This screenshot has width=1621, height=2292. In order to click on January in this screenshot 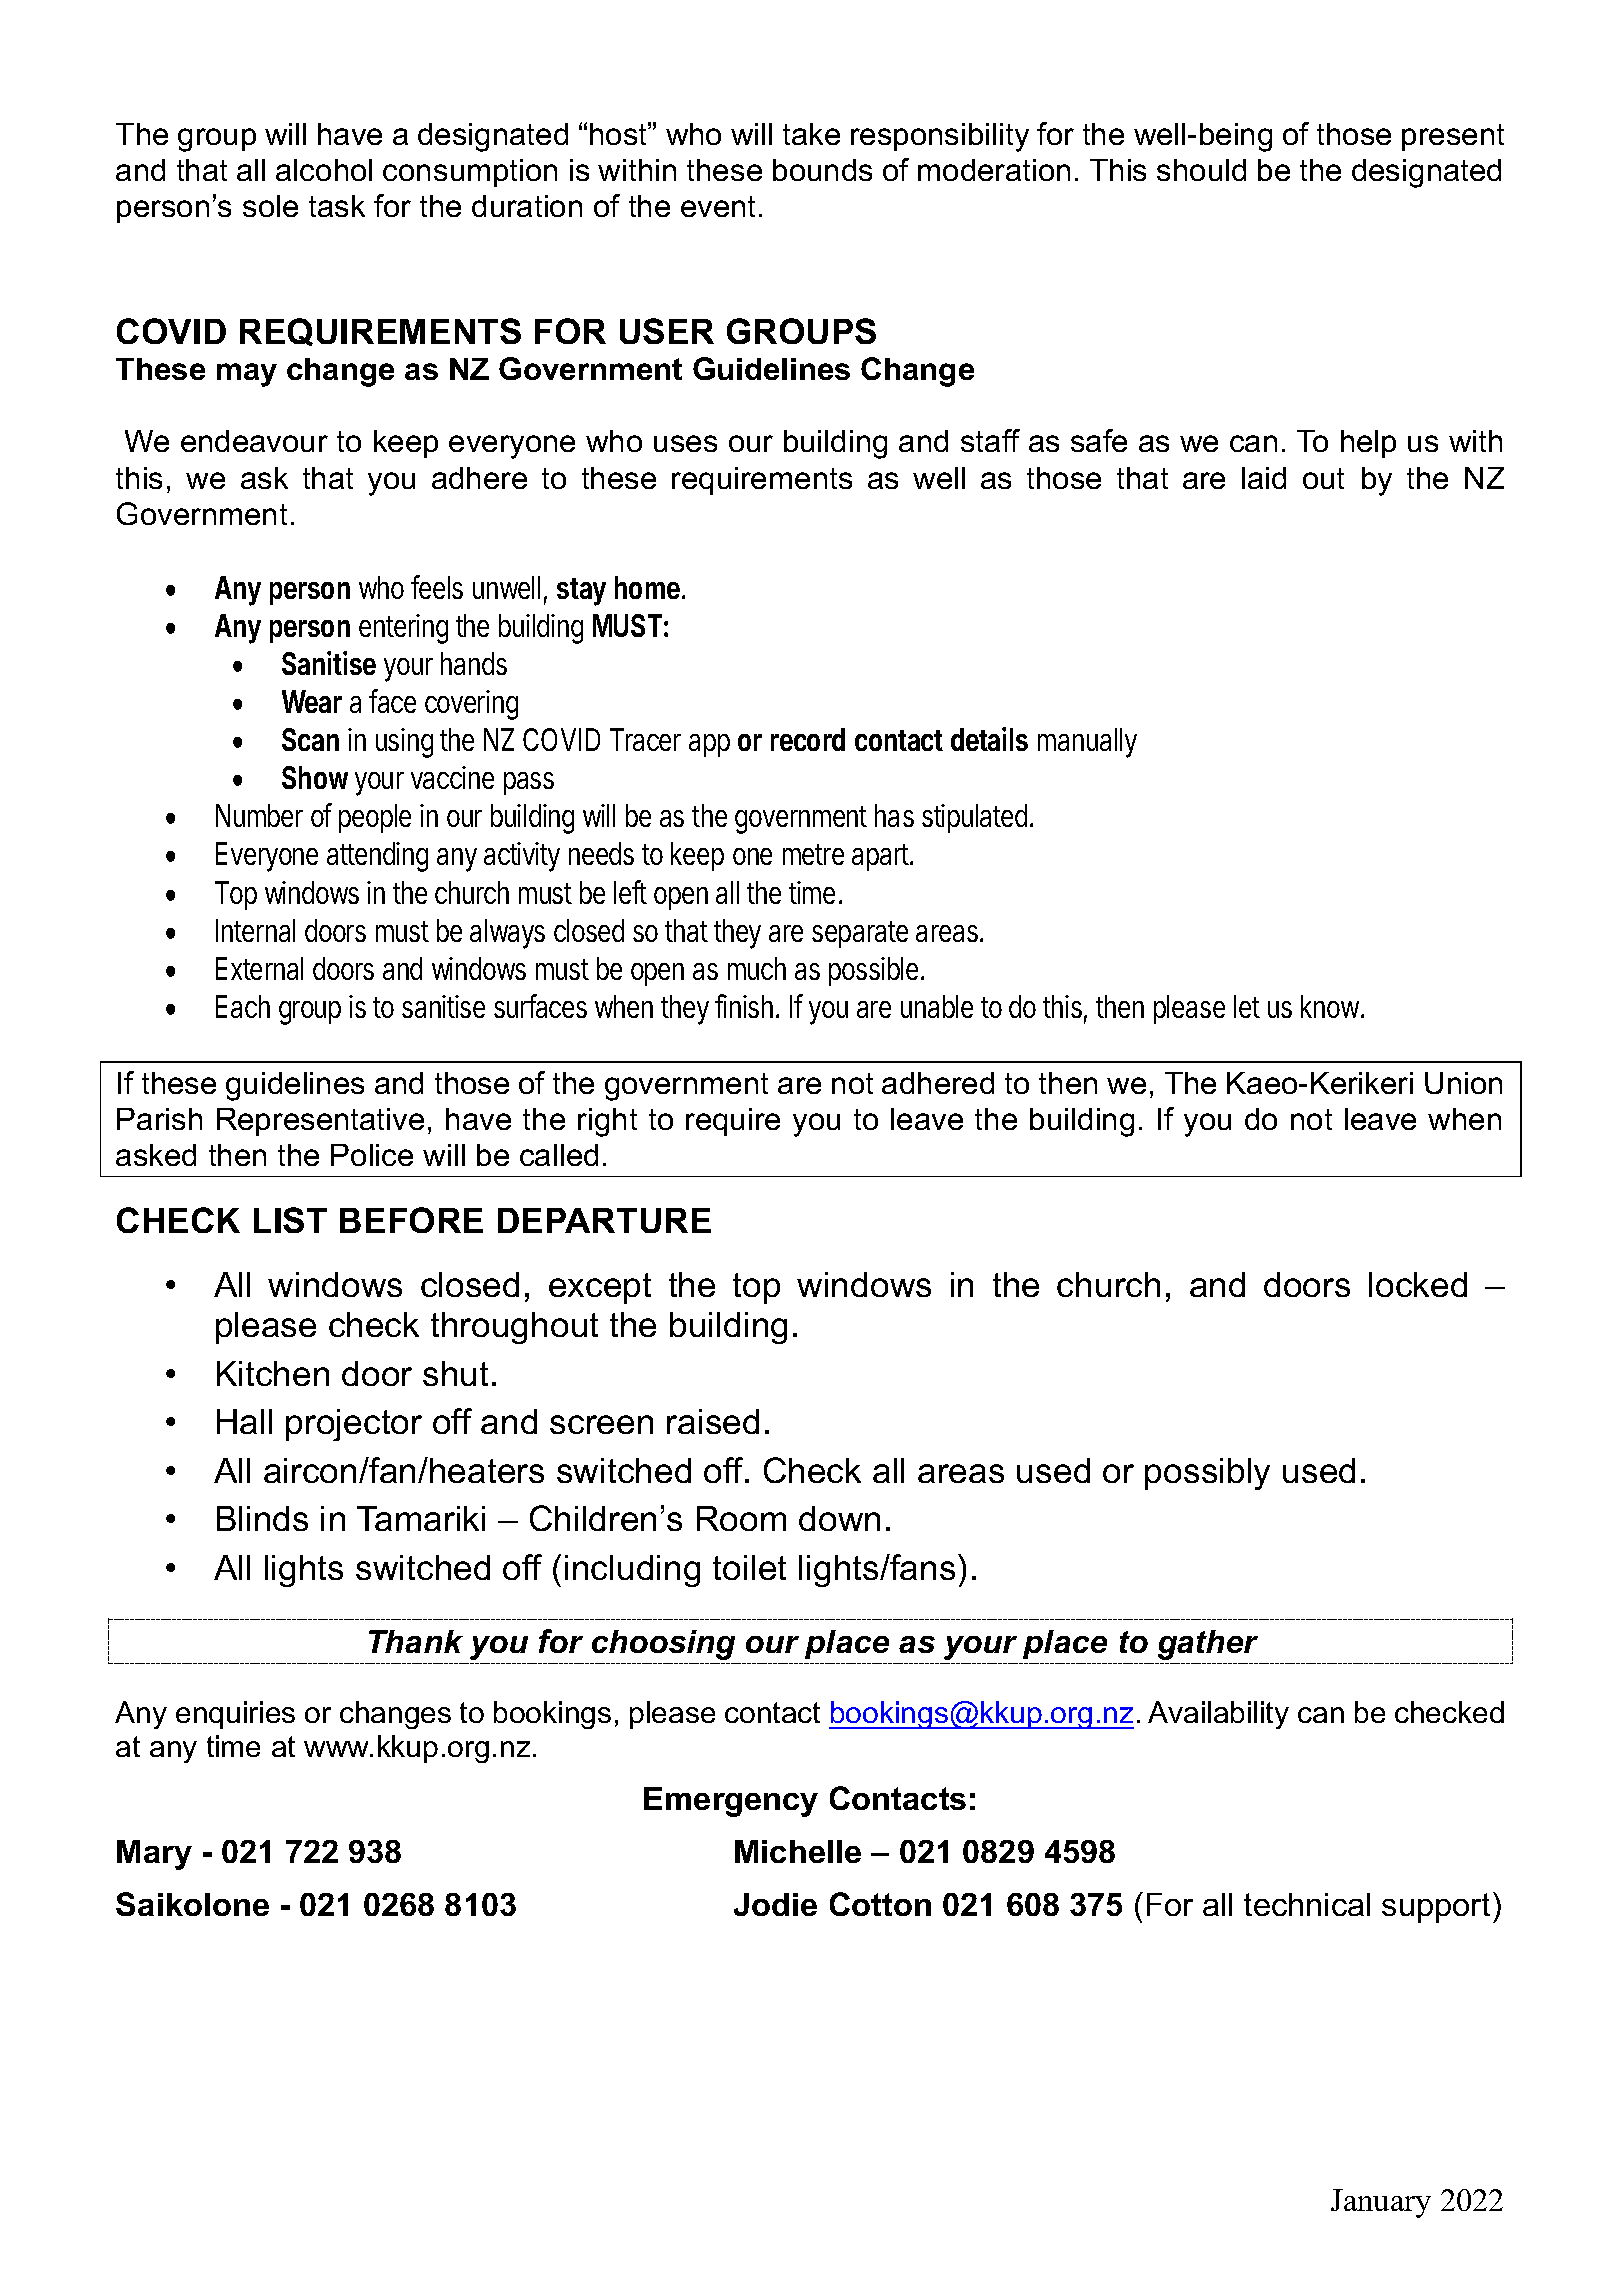, I will do `click(1381, 2203)`.
